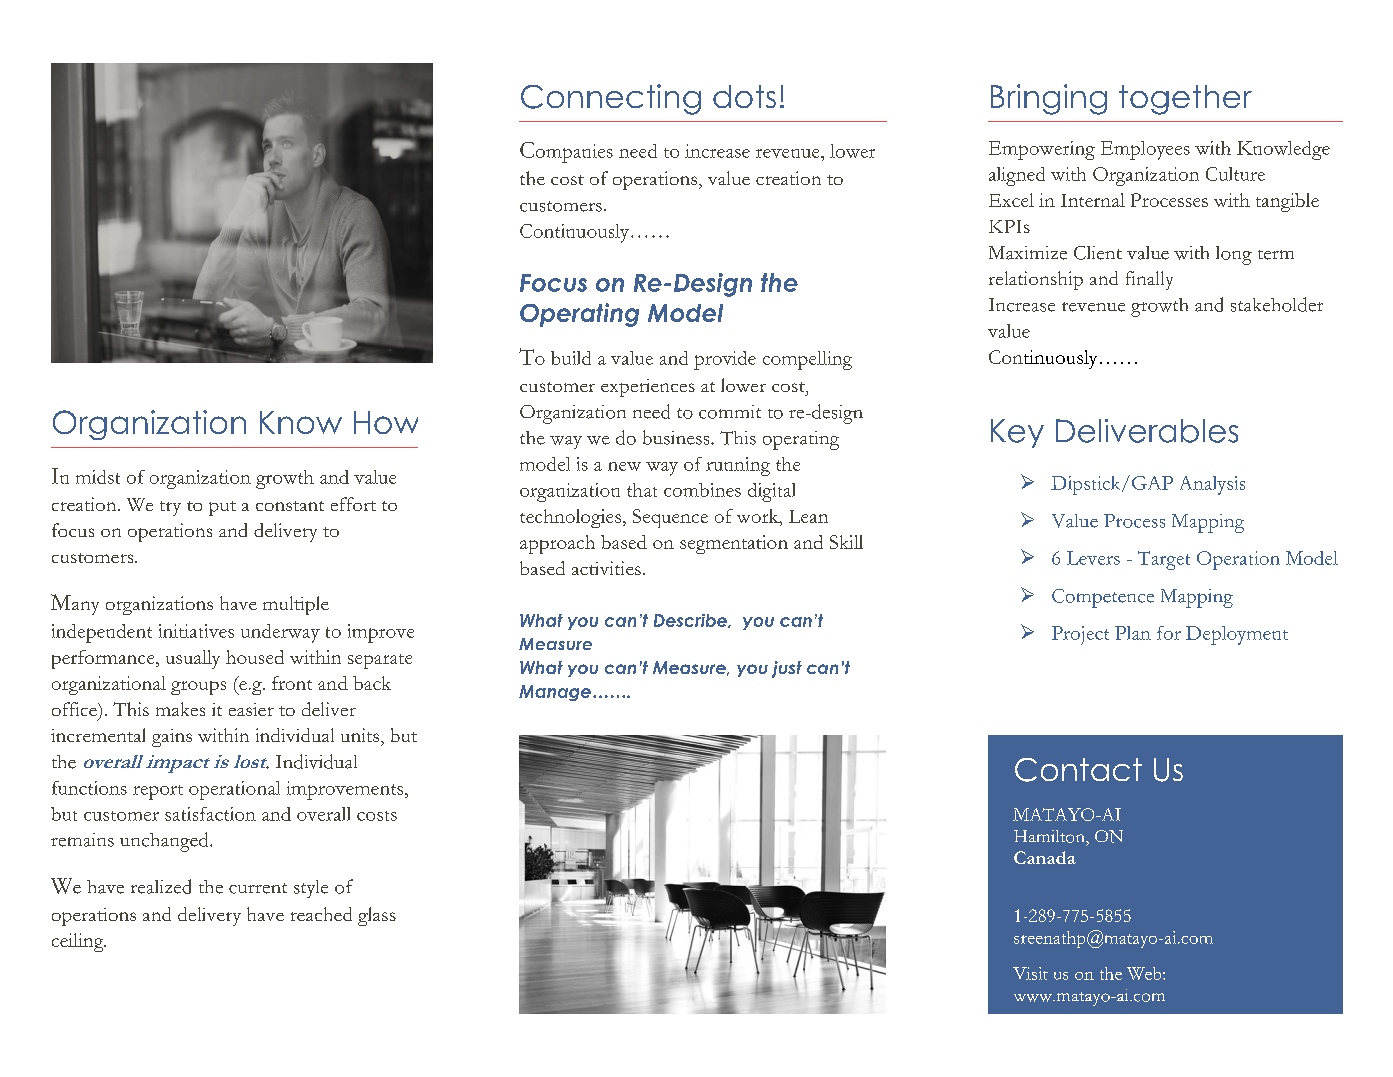 This page has height=1077, width=1393. What do you see at coordinates (1185, 100) in the page?
I see `together` at bounding box center [1185, 100].
